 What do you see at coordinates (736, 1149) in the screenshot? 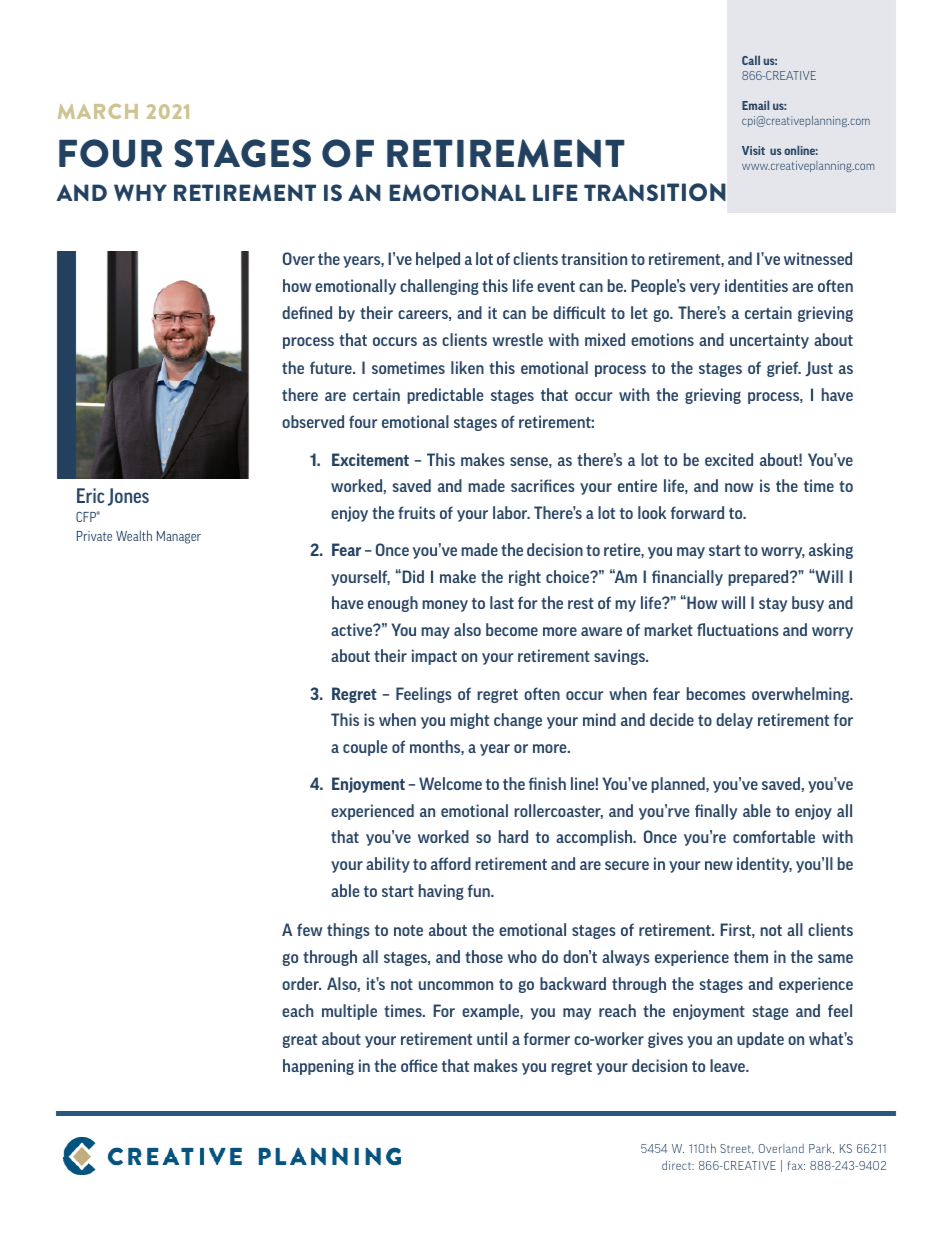
I see `Street` at bounding box center [736, 1149].
